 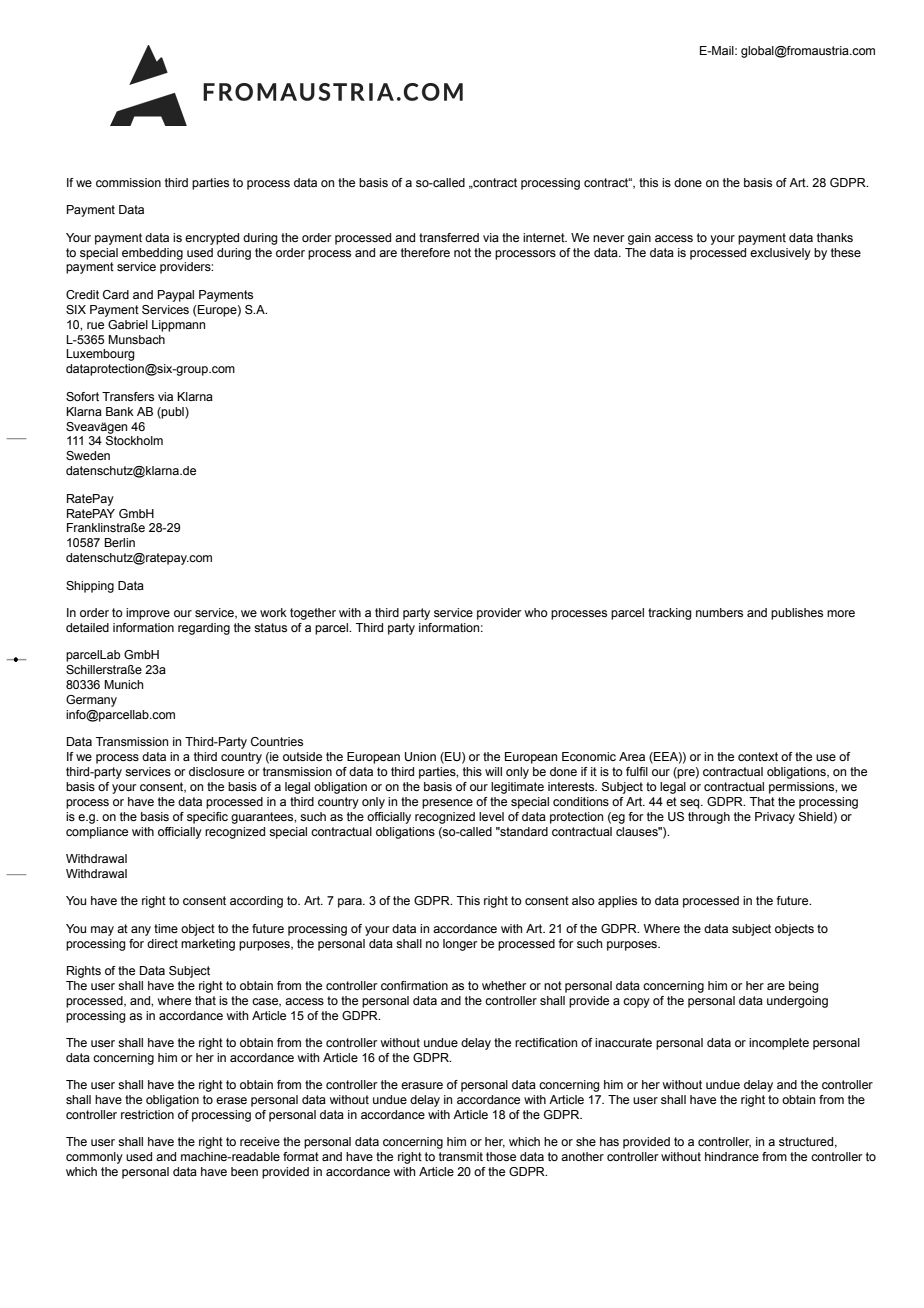 I want to click on numbers, so click(x=719, y=612).
